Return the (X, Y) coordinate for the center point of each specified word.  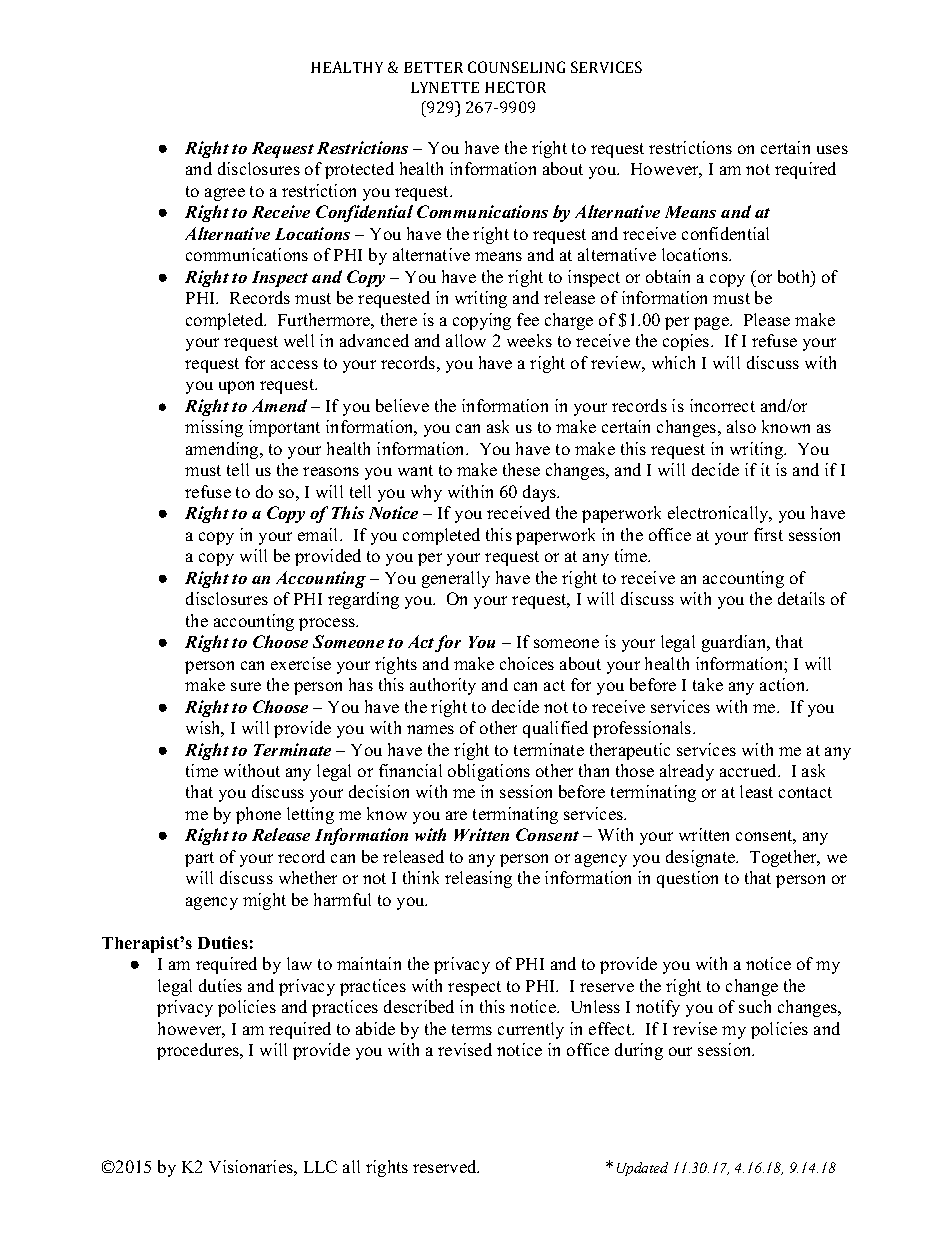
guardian (735, 643)
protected (359, 170)
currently (531, 1030)
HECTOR (515, 87)
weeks (529, 340)
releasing (478, 879)
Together (785, 858)
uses (832, 149)
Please (767, 319)
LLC (320, 1166)
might (264, 901)
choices (527, 663)
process (328, 624)
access (294, 364)
